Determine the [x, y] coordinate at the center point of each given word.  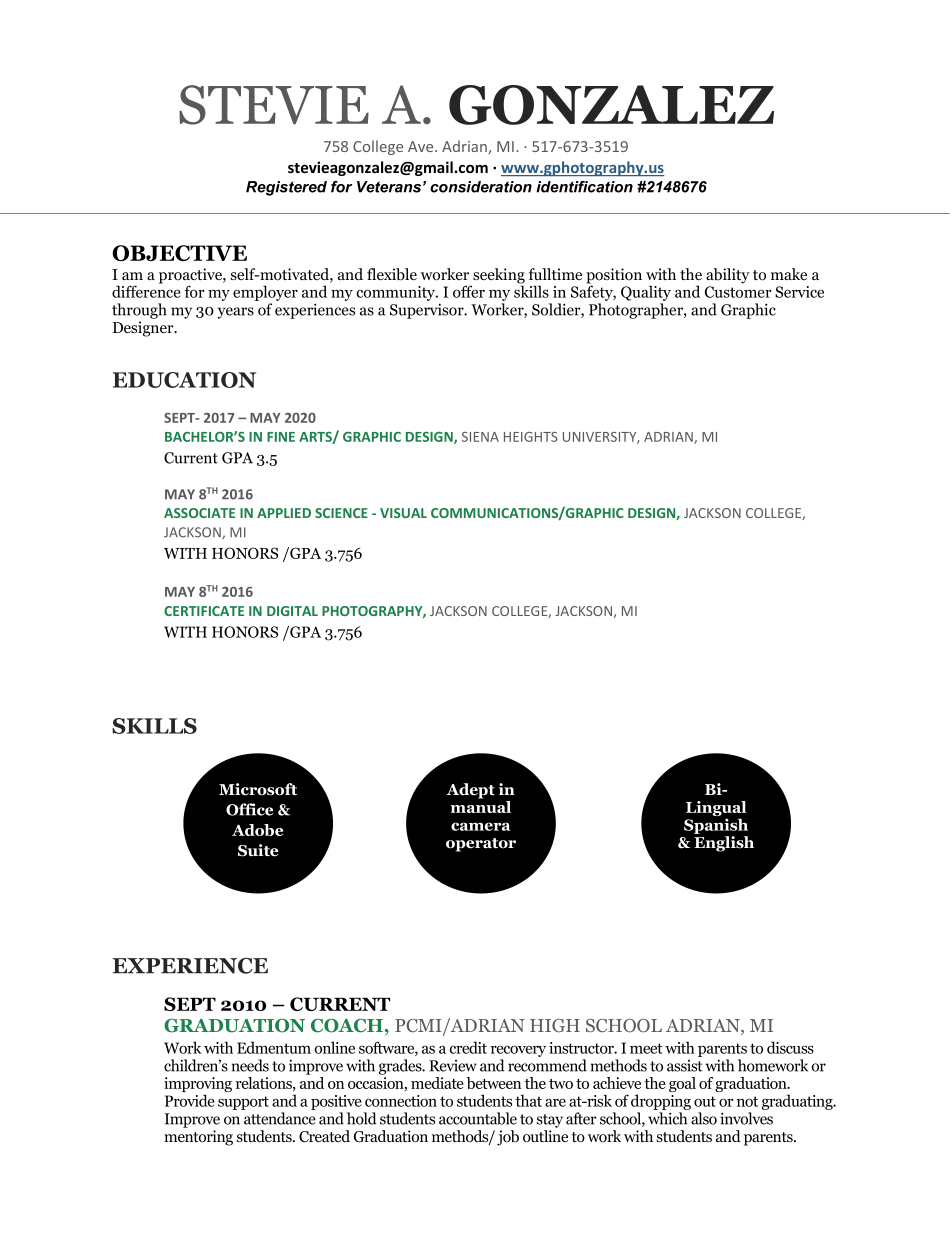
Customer [738, 292]
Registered [286, 188]
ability [728, 276]
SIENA [480, 437]
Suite [258, 850]
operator [481, 845]
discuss [790, 1047]
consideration [481, 187]
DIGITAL [292, 611]
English [724, 844]
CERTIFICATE [204, 611]
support [243, 1103]
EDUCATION [184, 380]
